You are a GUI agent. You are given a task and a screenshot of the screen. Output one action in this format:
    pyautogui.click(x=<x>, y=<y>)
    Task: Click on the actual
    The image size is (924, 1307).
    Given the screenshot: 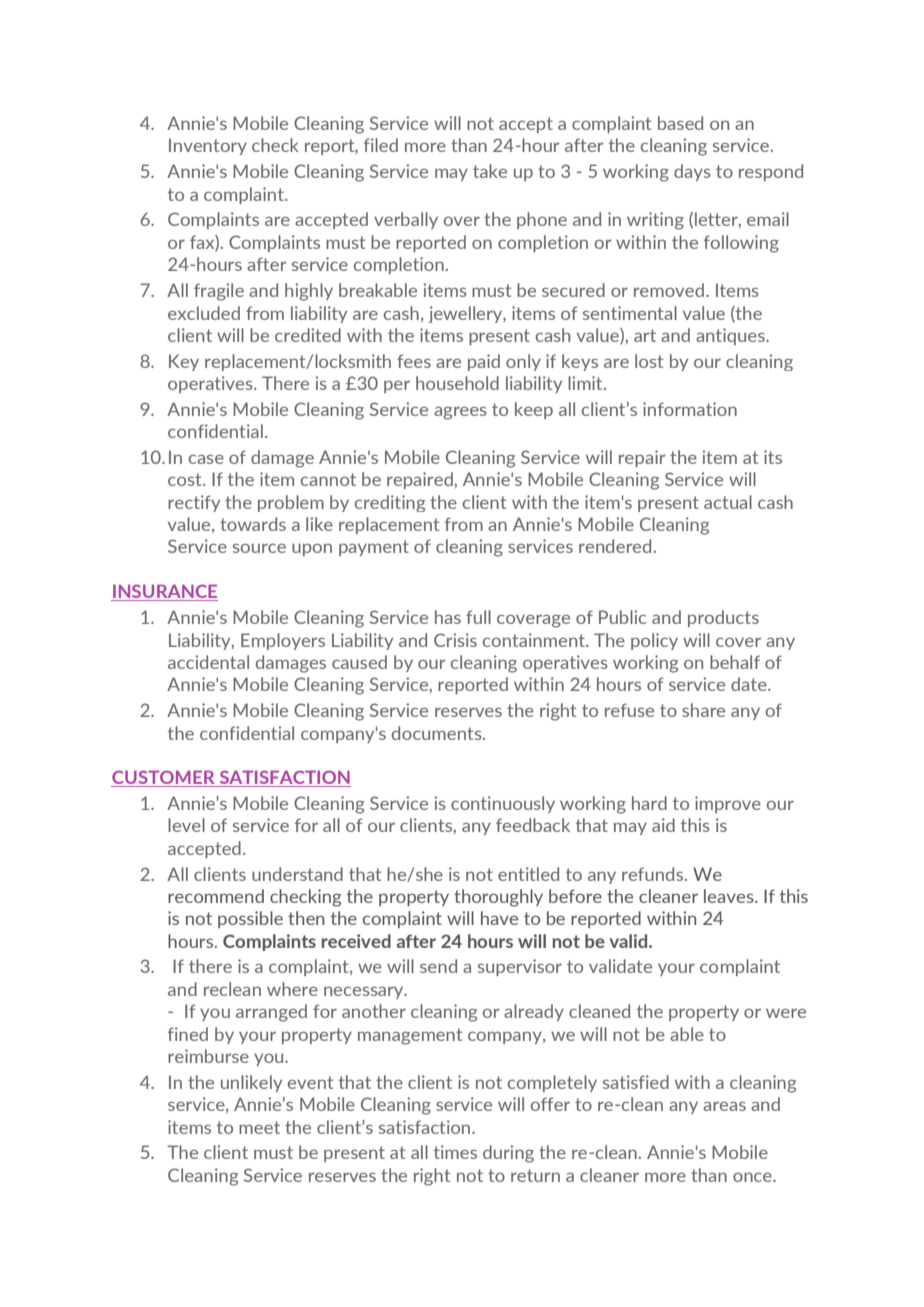 What is the action you would take?
    pyautogui.click(x=728, y=502)
